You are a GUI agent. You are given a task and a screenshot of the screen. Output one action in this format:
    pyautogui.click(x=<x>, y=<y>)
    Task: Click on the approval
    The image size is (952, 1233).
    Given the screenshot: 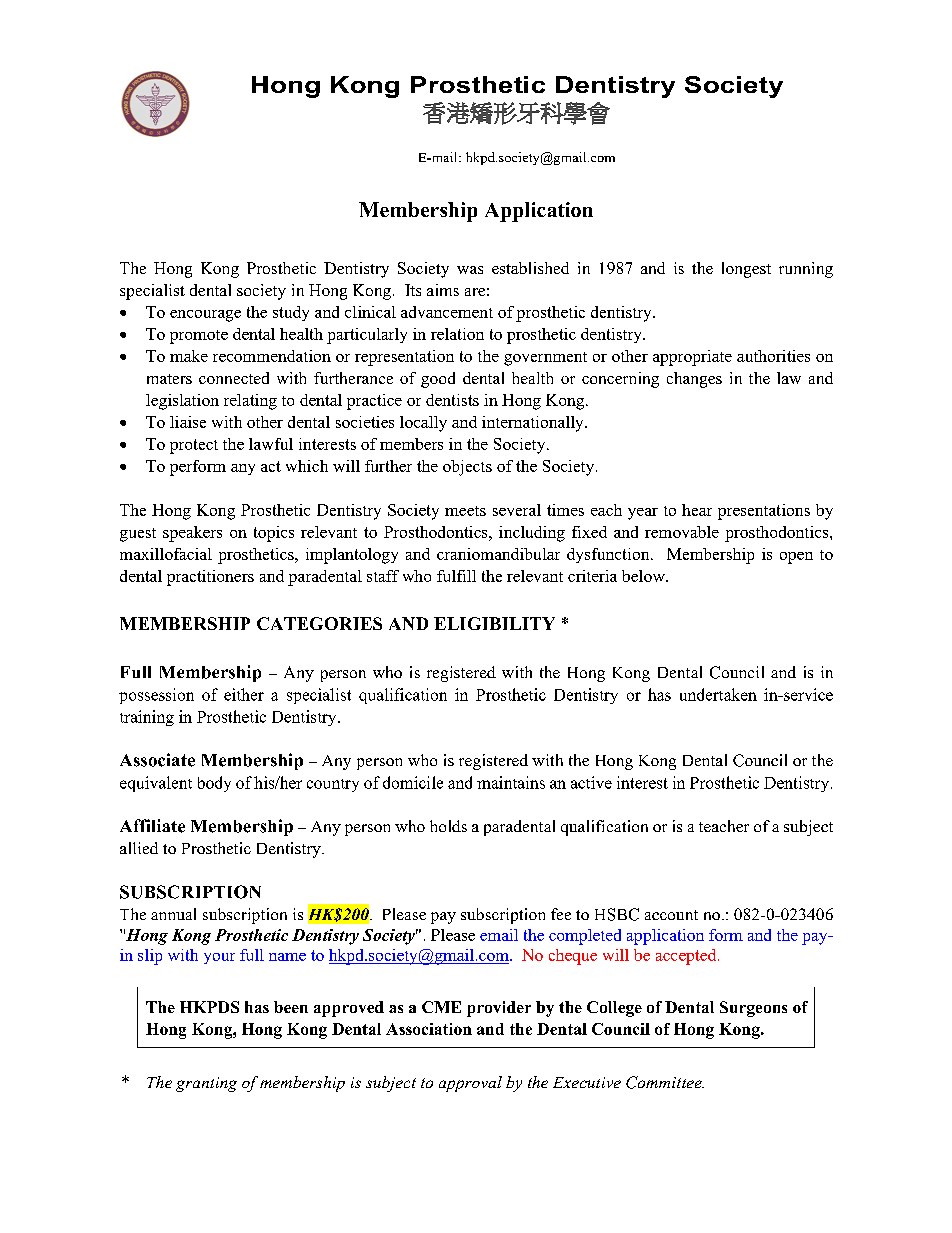 What is the action you would take?
    pyautogui.click(x=470, y=1084)
